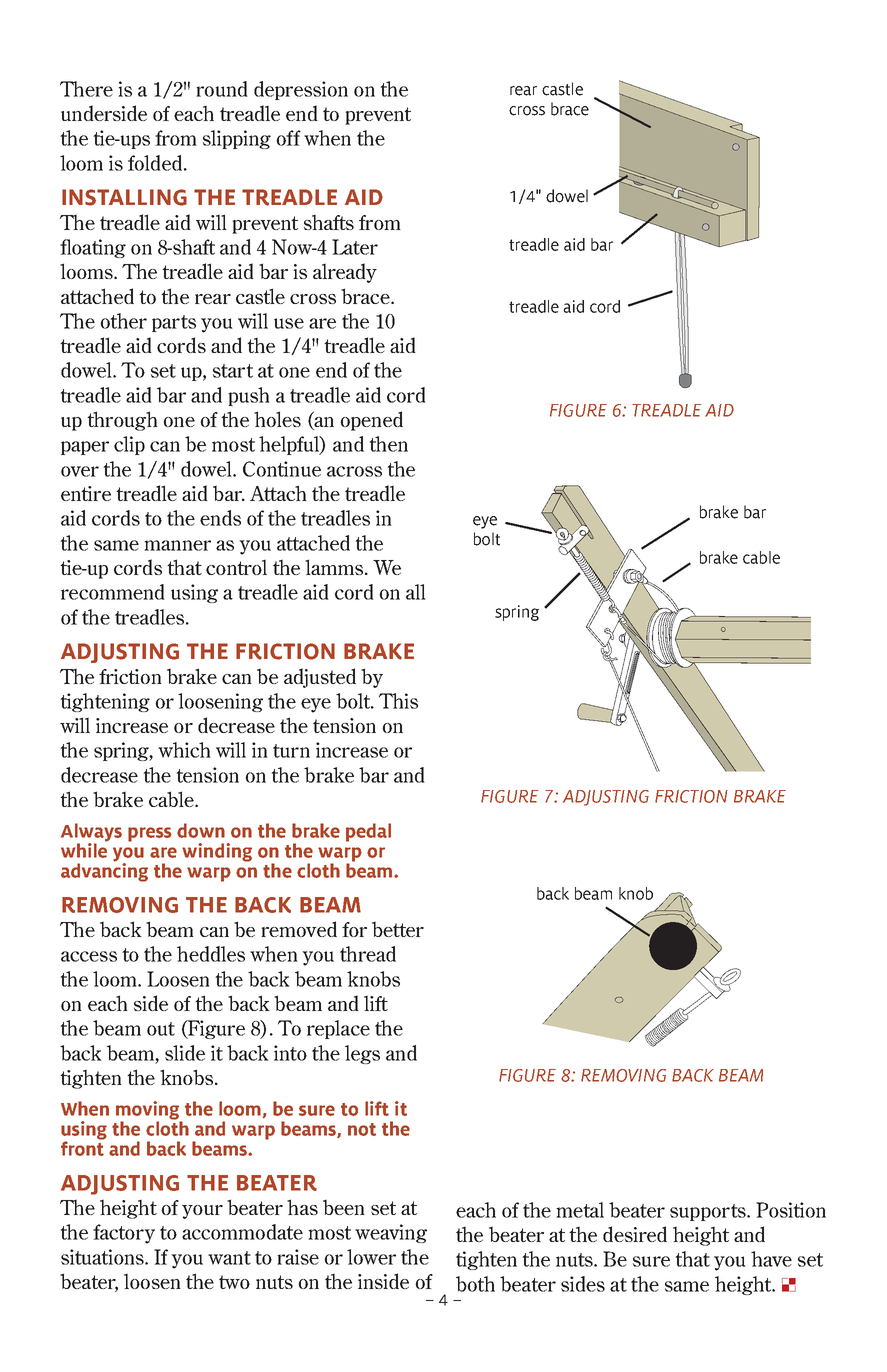 The width and height of the image is (887, 1372). Describe the element at coordinates (398, 701) in the image. I see `This` at that location.
